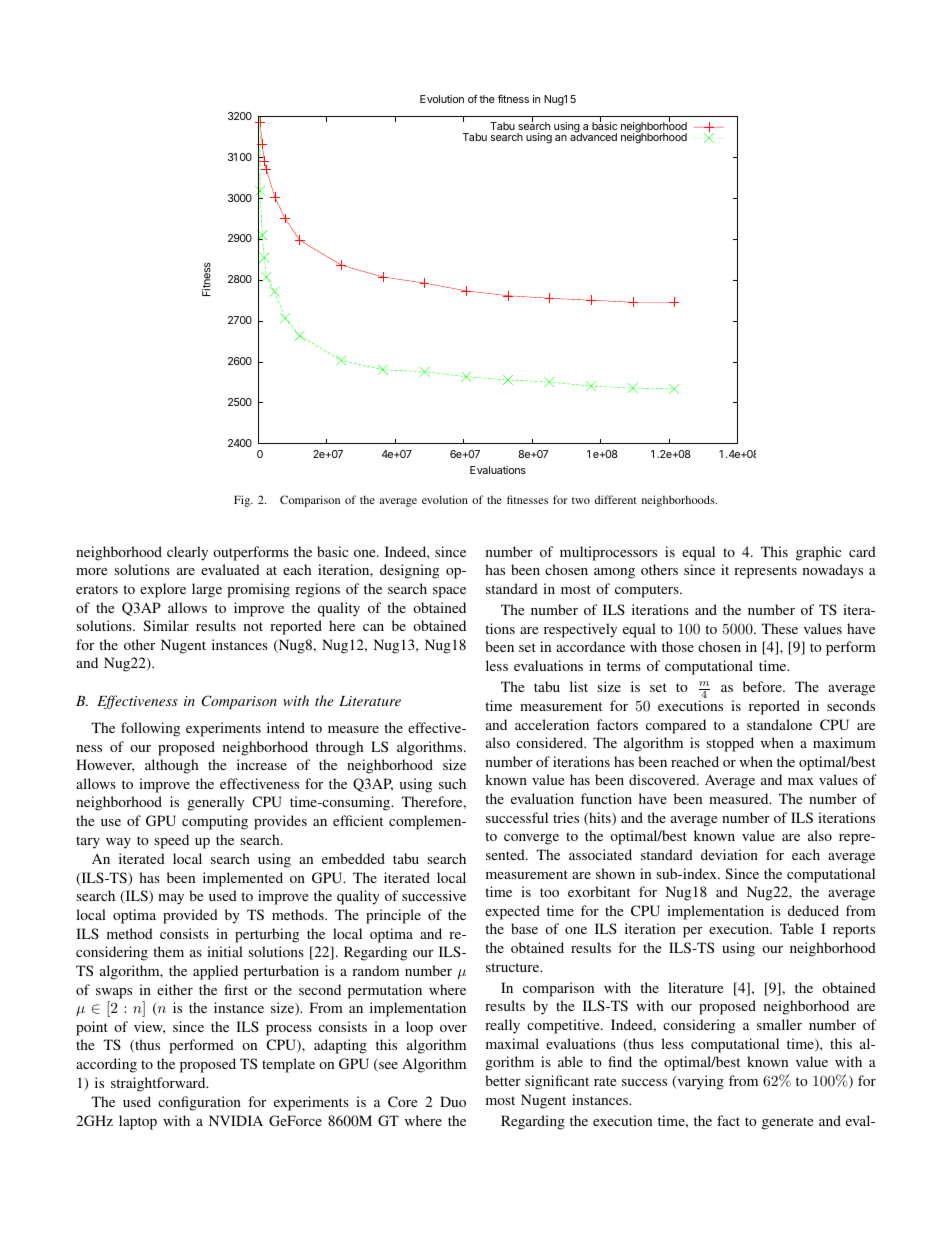 This screenshot has width=952, height=1233. Describe the element at coordinates (699, 1082) in the screenshot. I see `varying` at that location.
